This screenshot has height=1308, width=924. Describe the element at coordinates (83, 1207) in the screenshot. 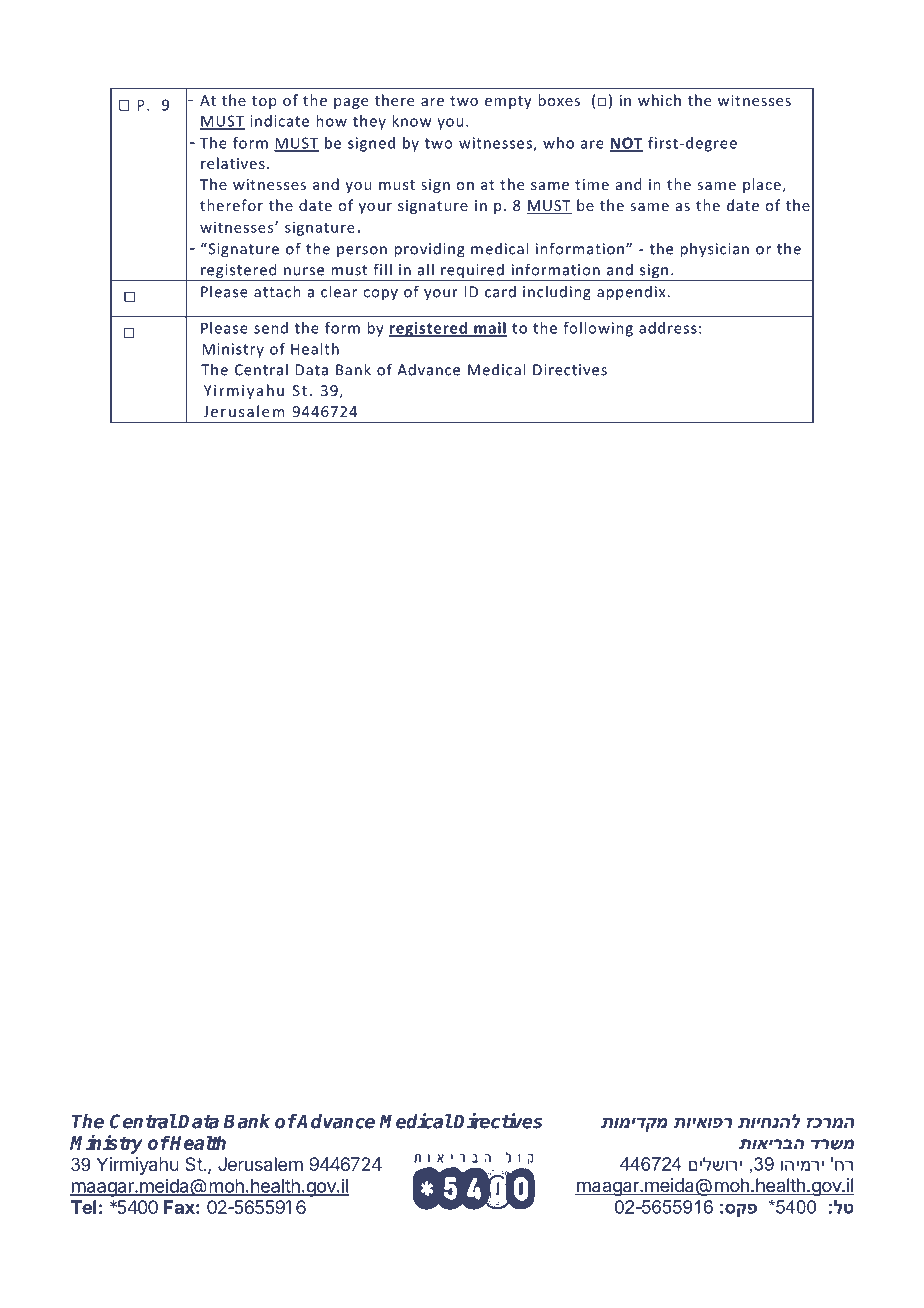

I see `Tel` at that location.
